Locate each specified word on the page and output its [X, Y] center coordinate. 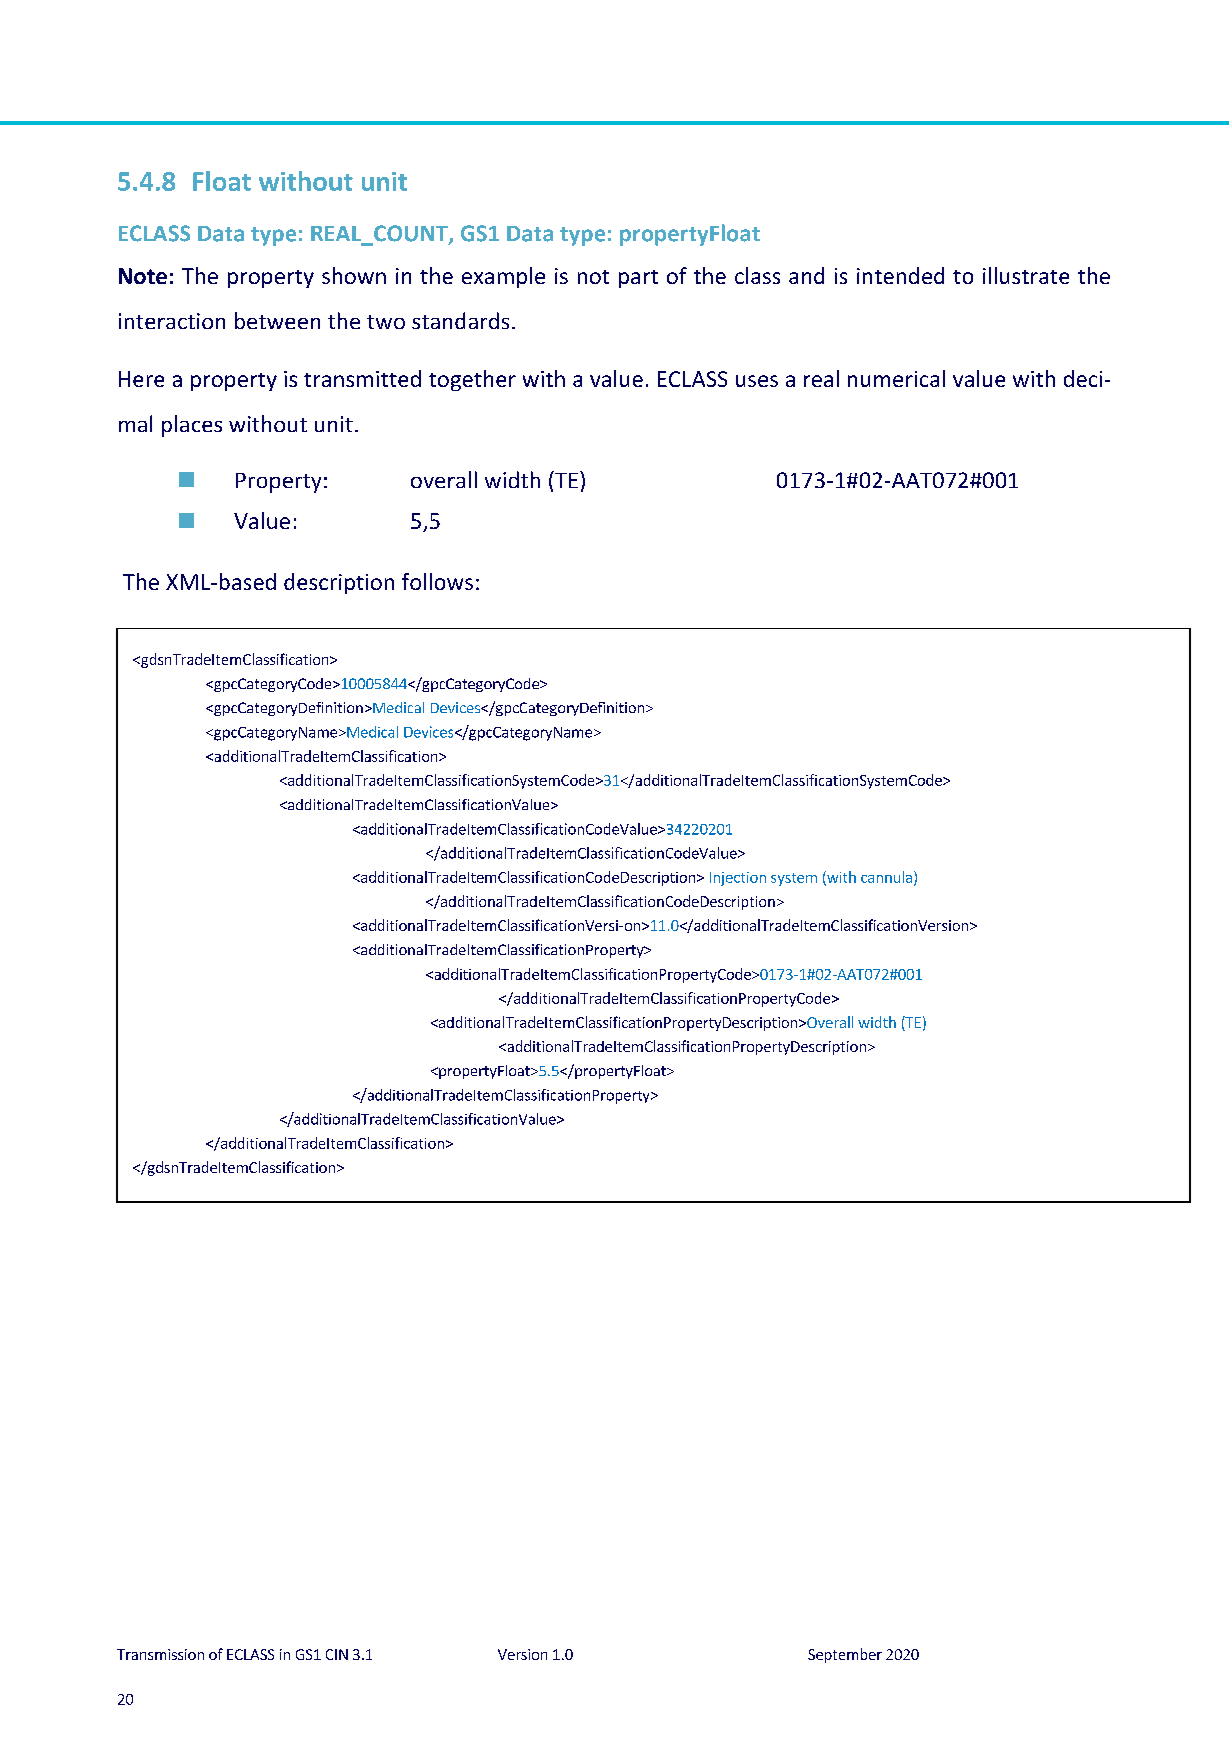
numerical [896, 378]
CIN [337, 1654]
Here [141, 379]
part [638, 279]
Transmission [160, 1654]
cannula [886, 877]
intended [900, 275]
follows [437, 581]
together [472, 380]
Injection [738, 879]
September [845, 1655]
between [277, 320]
